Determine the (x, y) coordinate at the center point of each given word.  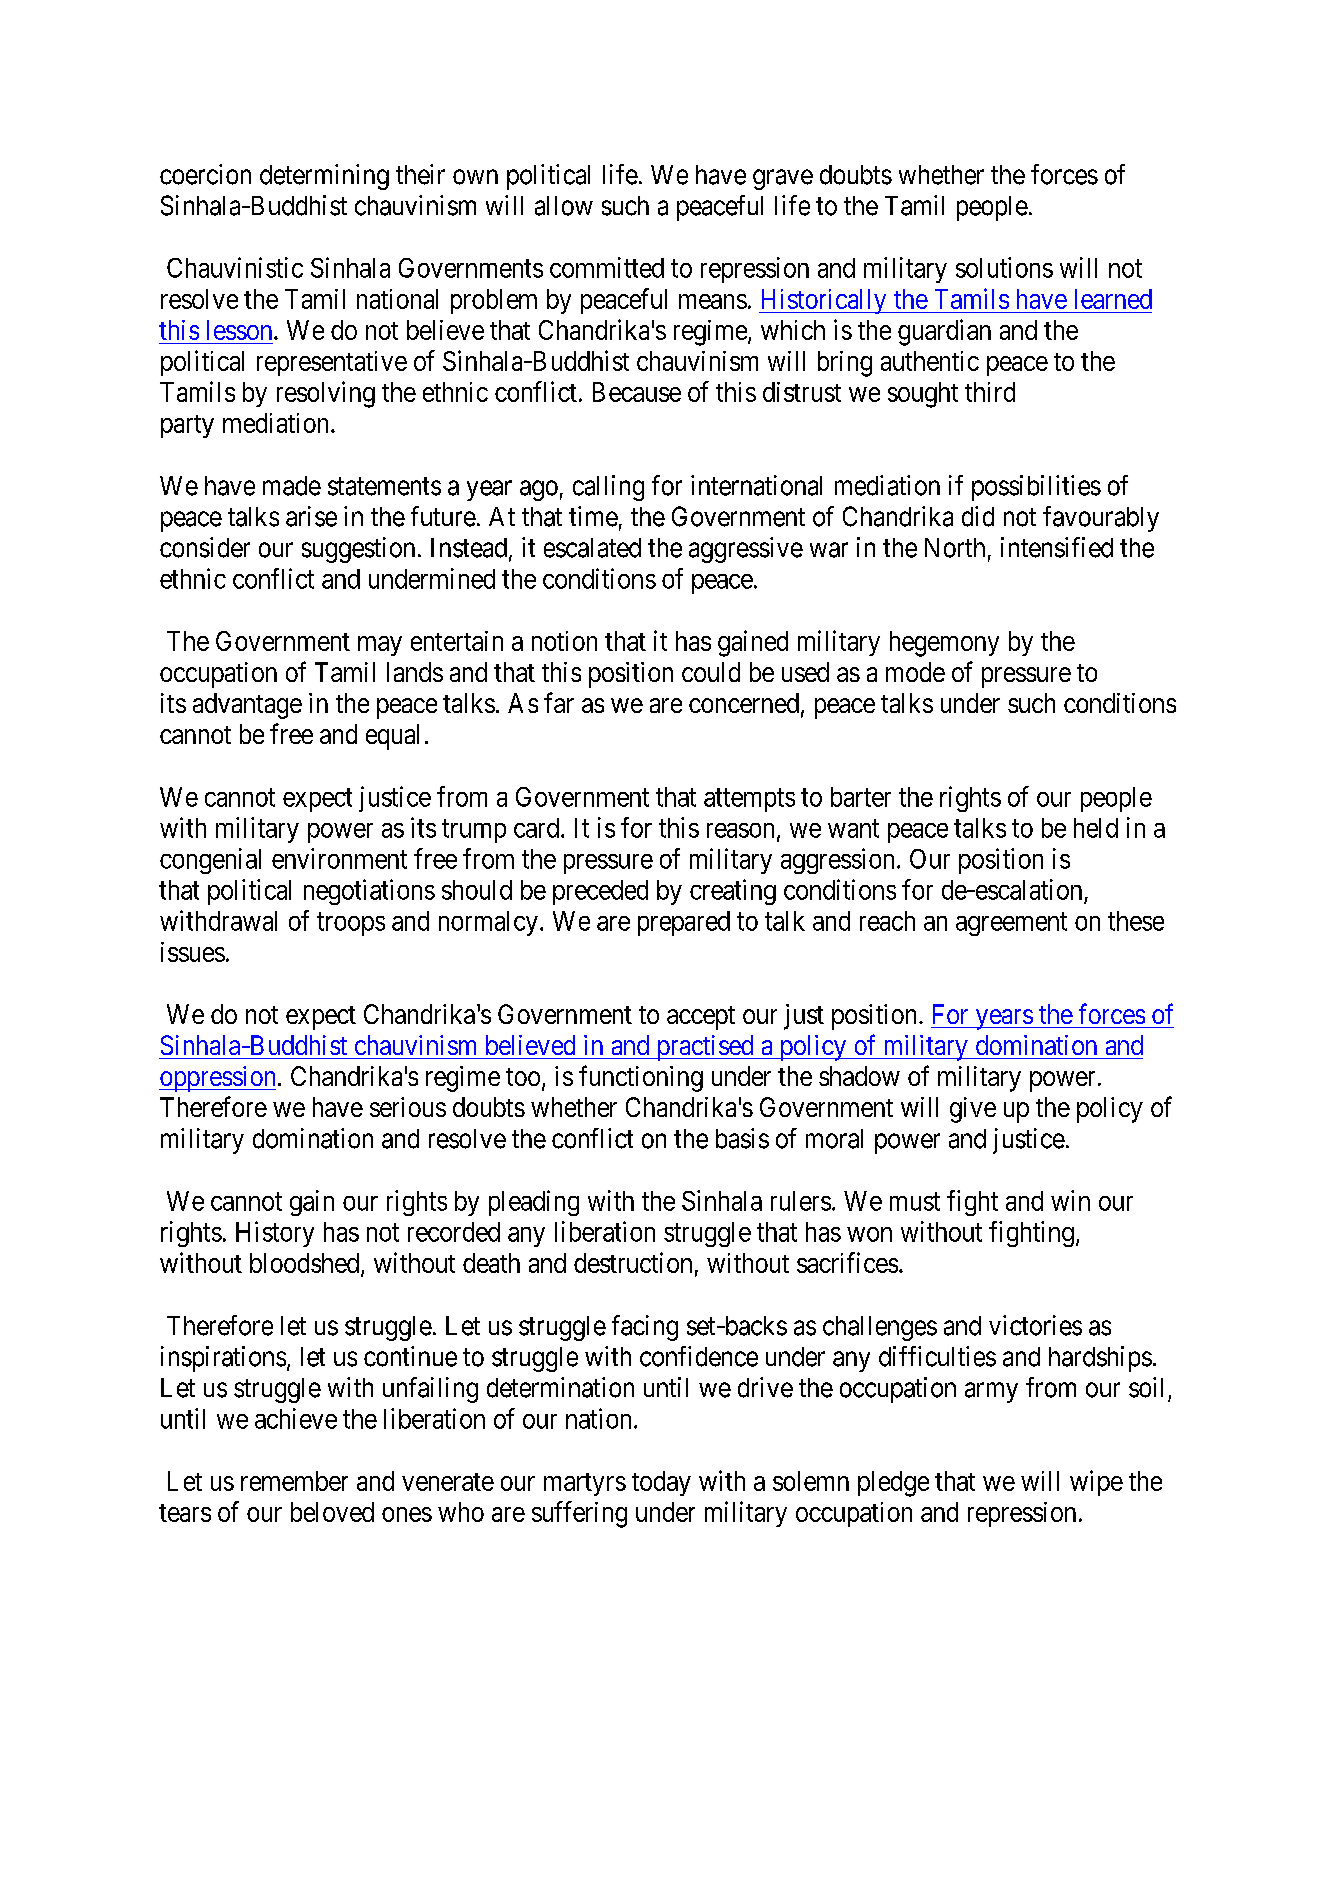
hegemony (944, 644)
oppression (219, 1079)
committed (607, 267)
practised (705, 1048)
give (973, 1110)
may (380, 646)
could (711, 672)
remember (294, 1481)
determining (324, 177)
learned (1113, 299)
